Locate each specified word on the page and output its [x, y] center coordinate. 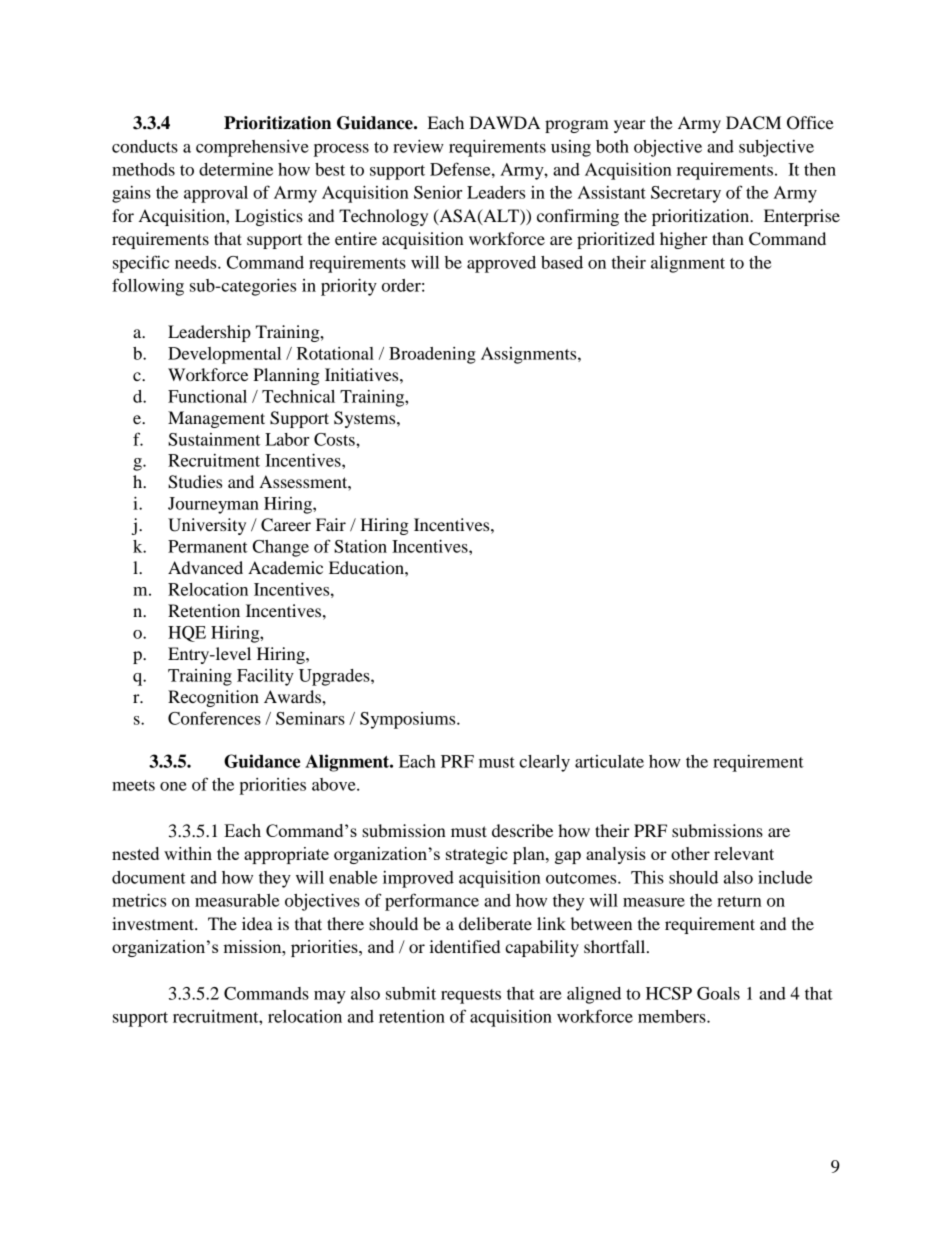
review [418, 146]
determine [236, 169]
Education [367, 567]
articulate [609, 761]
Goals [718, 993]
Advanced [205, 567]
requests [471, 996]
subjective [776, 148]
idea [257, 923]
